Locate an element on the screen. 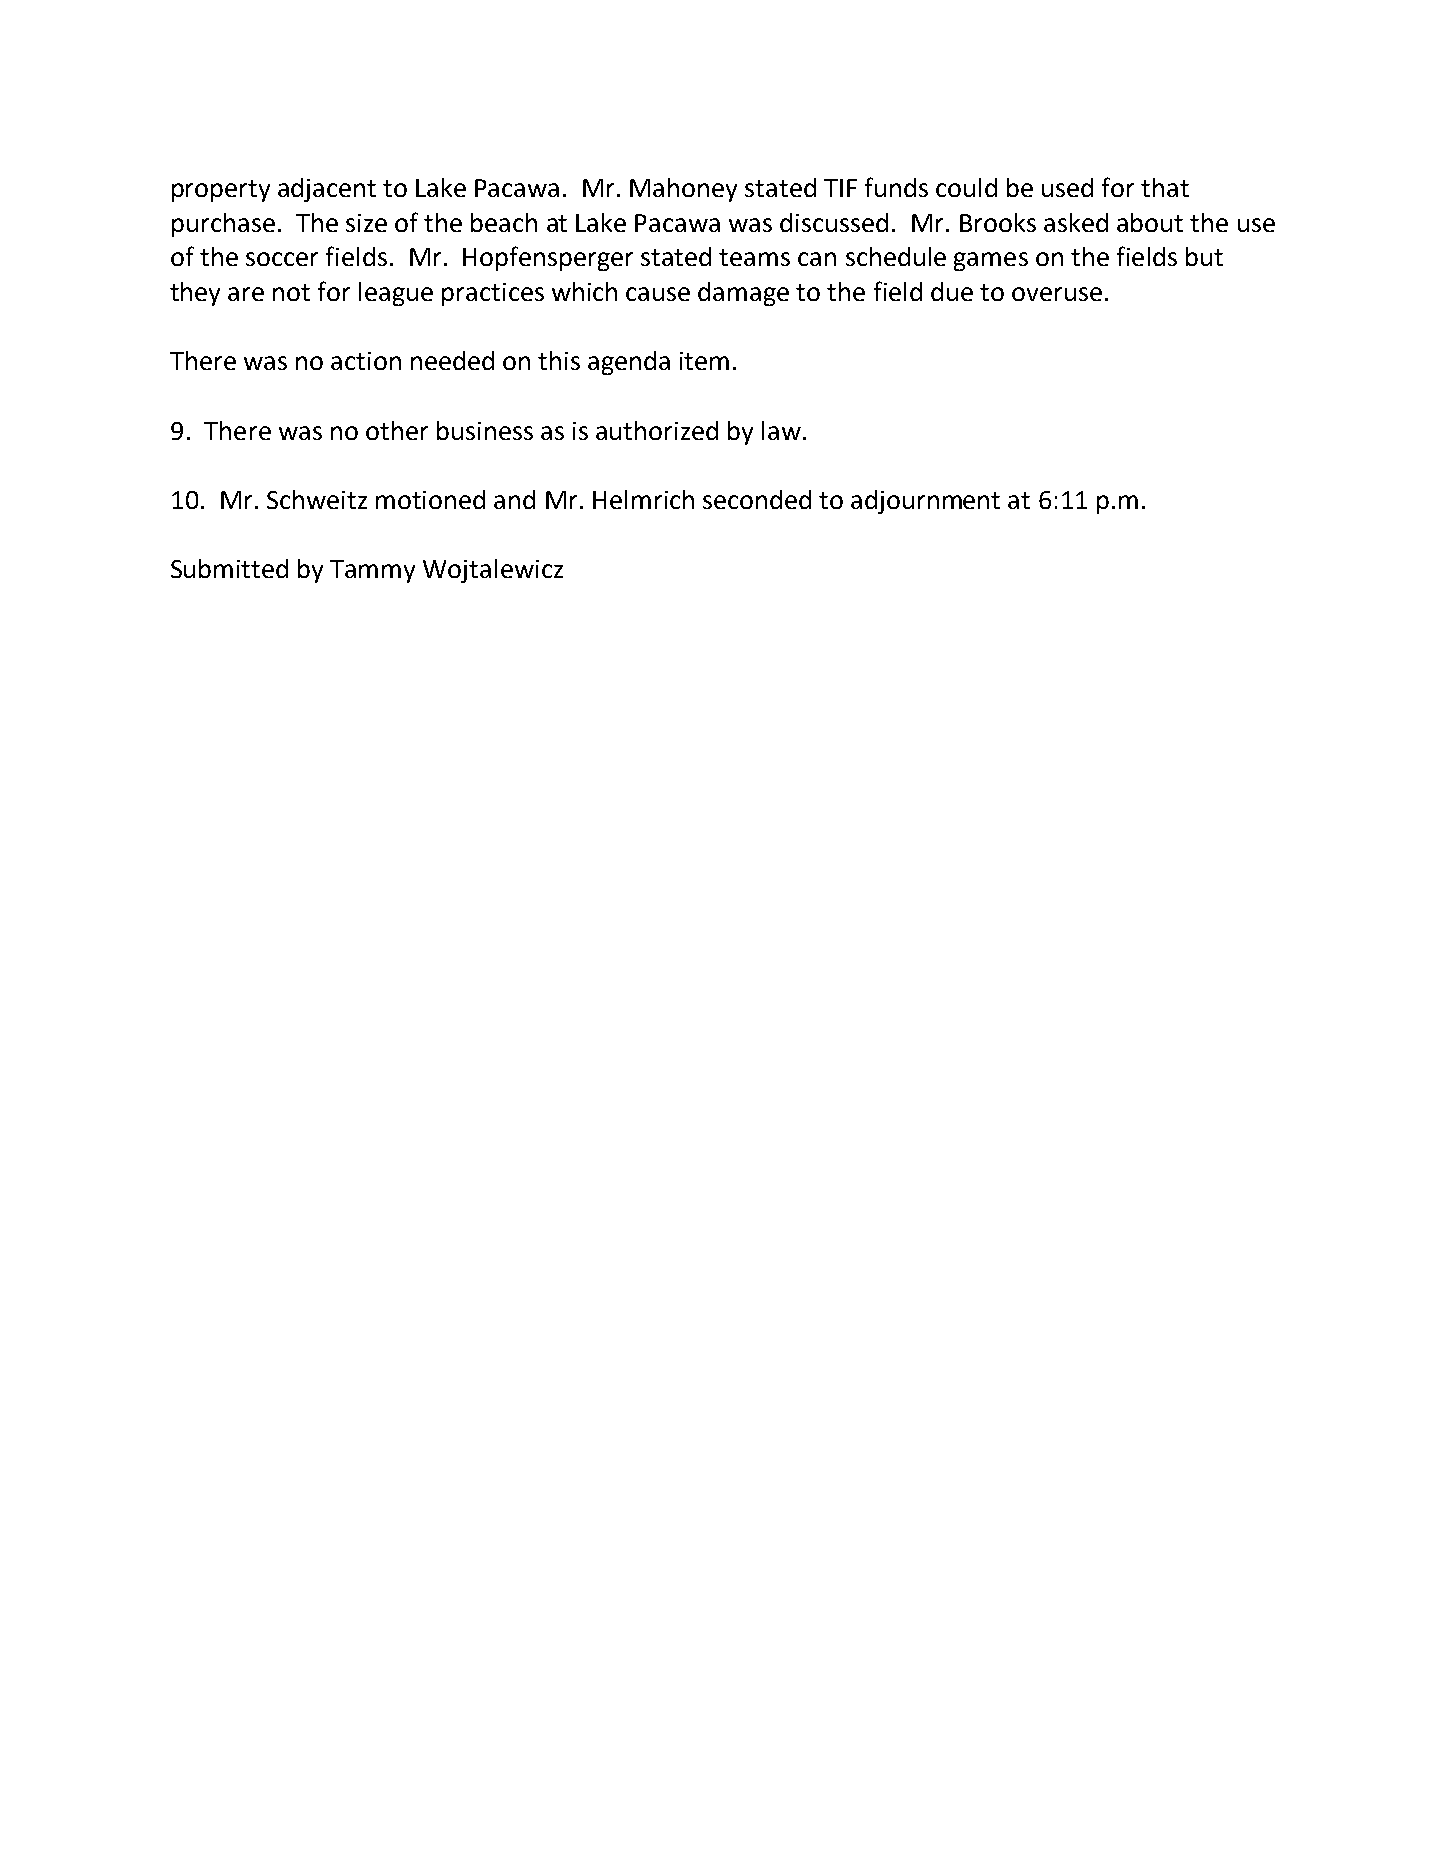  games is located at coordinates (991, 261).
